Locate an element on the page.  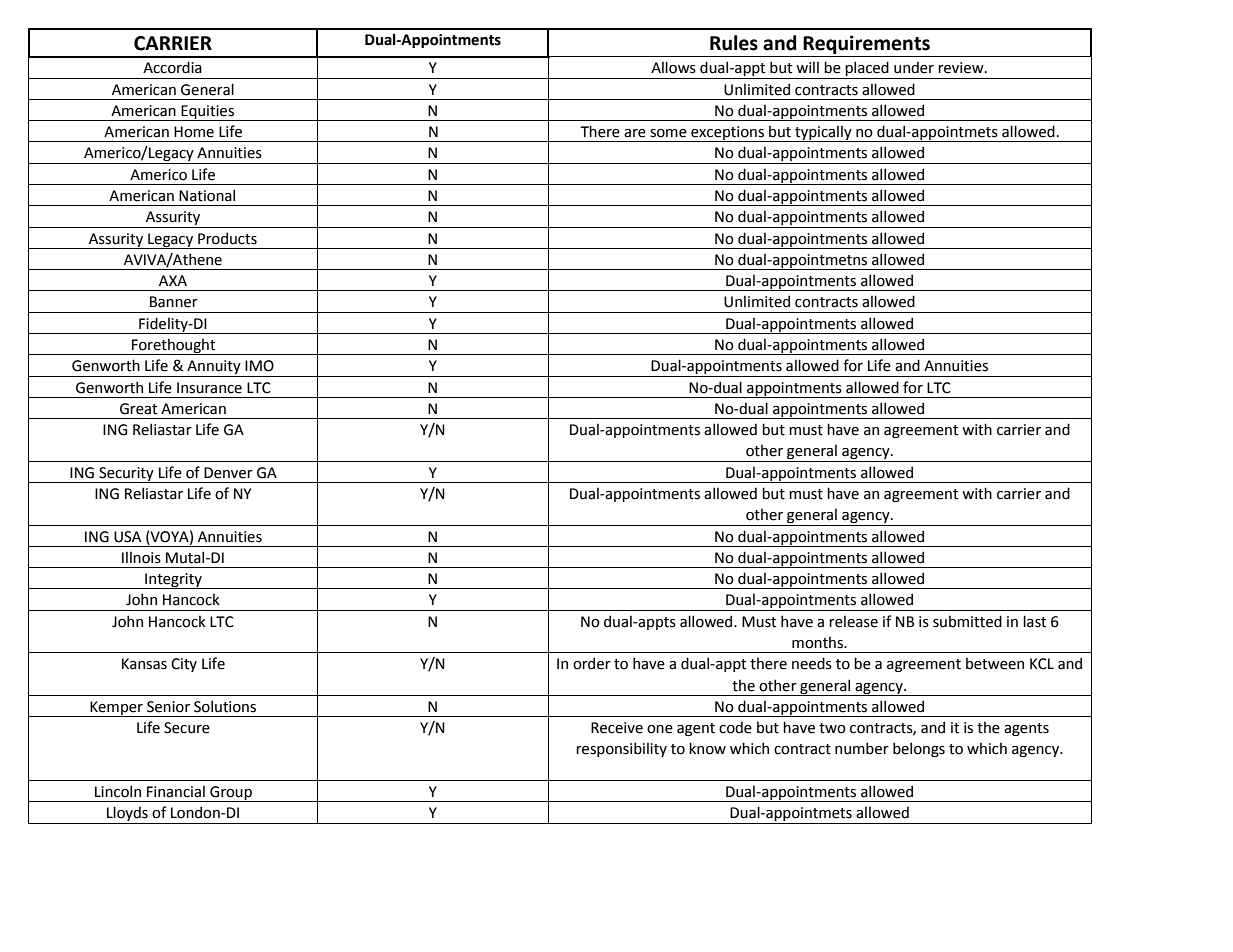
IMO is located at coordinates (259, 366).
